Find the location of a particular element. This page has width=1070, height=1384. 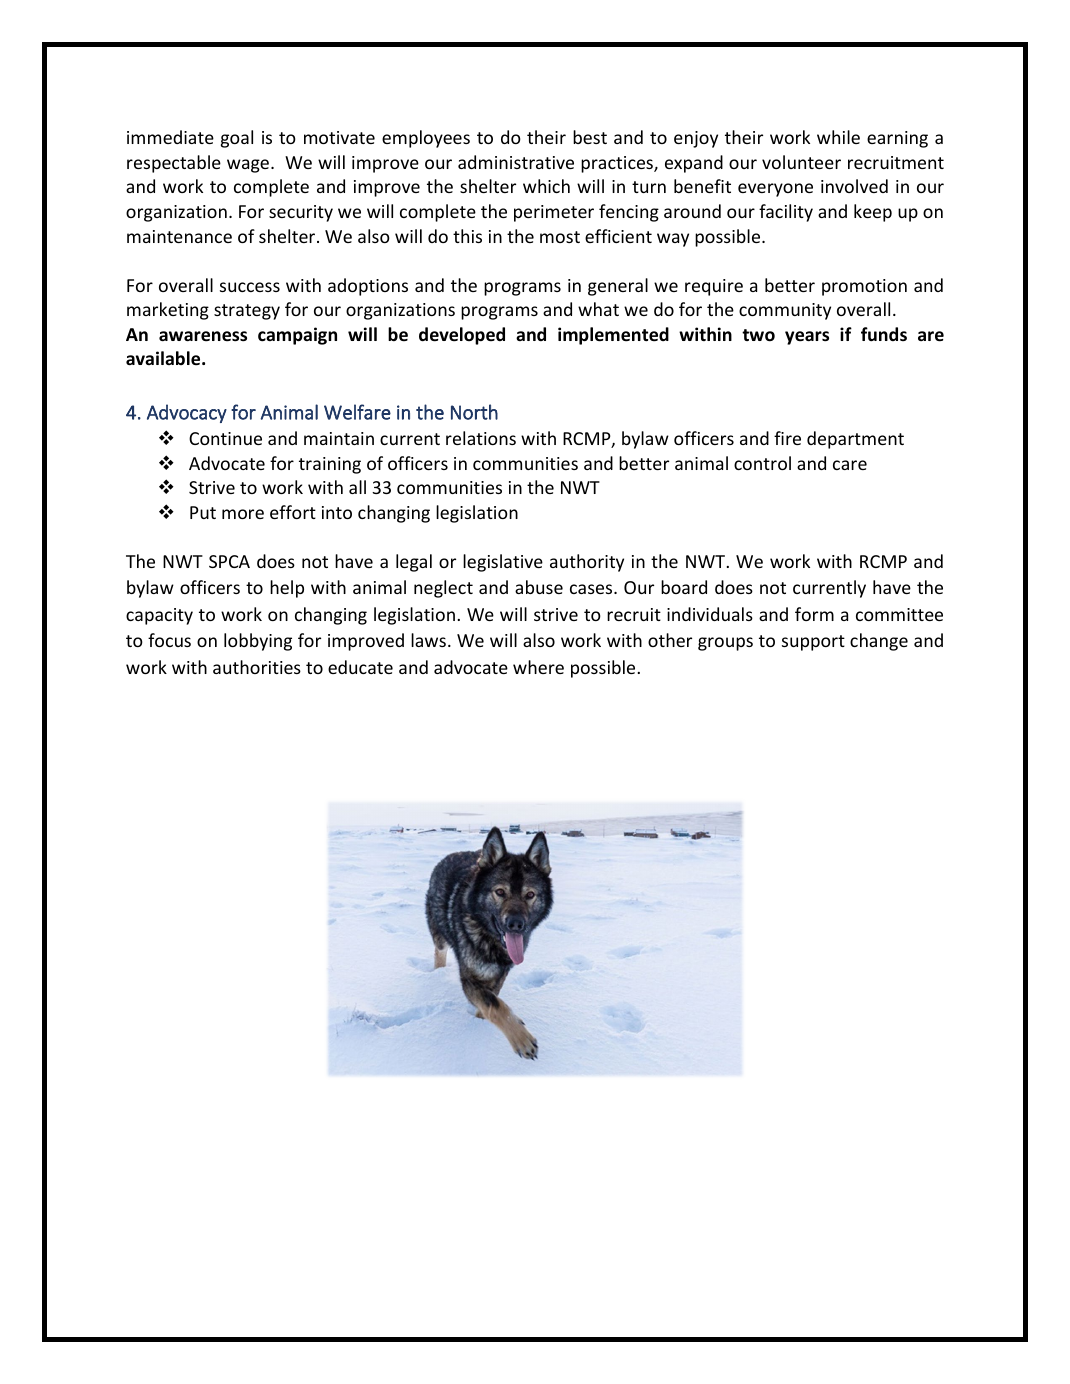

volunteer is located at coordinates (801, 162).
